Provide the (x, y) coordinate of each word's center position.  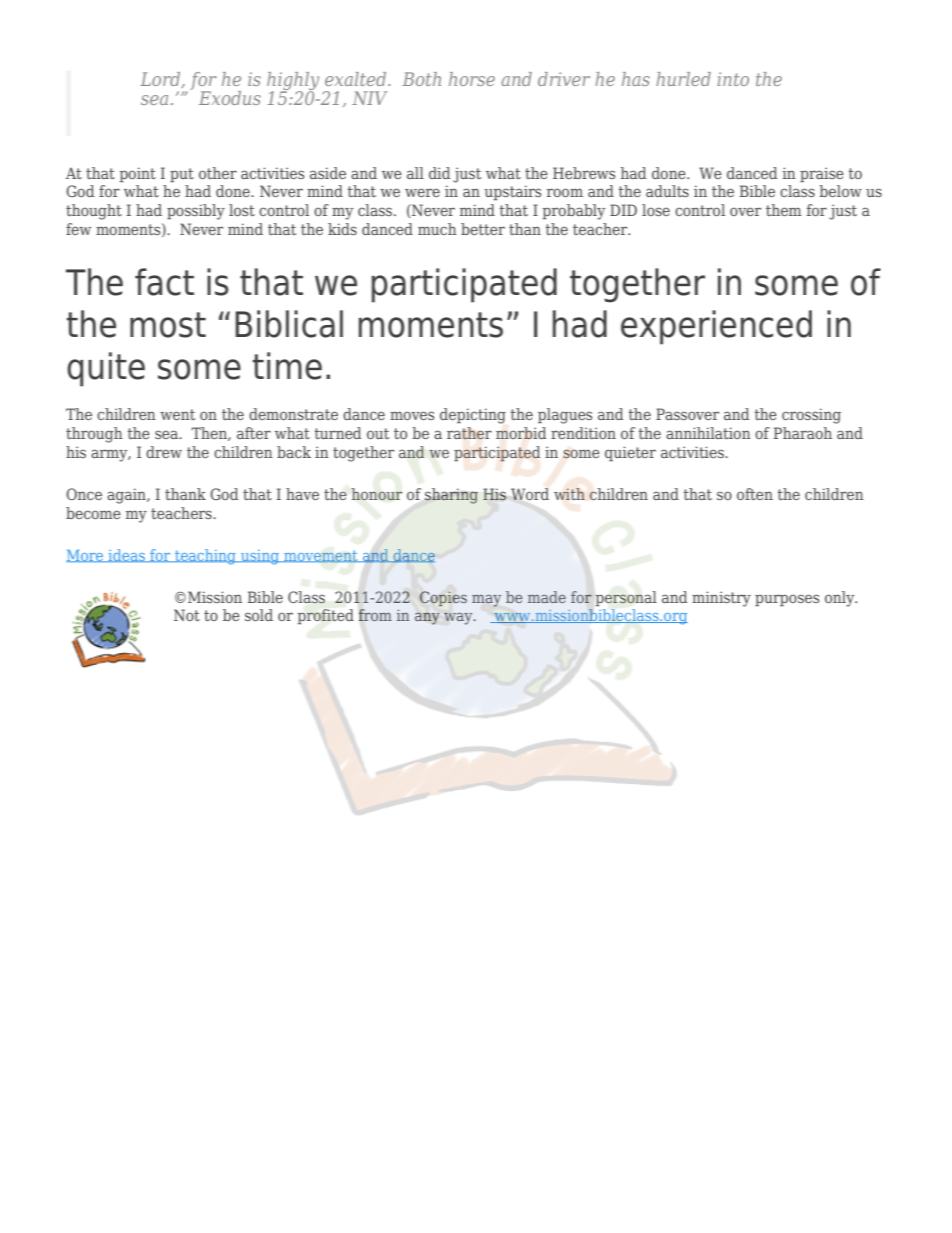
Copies (443, 599)
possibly (196, 212)
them (783, 210)
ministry (721, 599)
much (437, 229)
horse (472, 79)
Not (187, 615)
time (287, 366)
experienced (716, 327)
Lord (161, 80)
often (755, 494)
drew (164, 452)
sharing (451, 496)
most (168, 325)
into (733, 79)
